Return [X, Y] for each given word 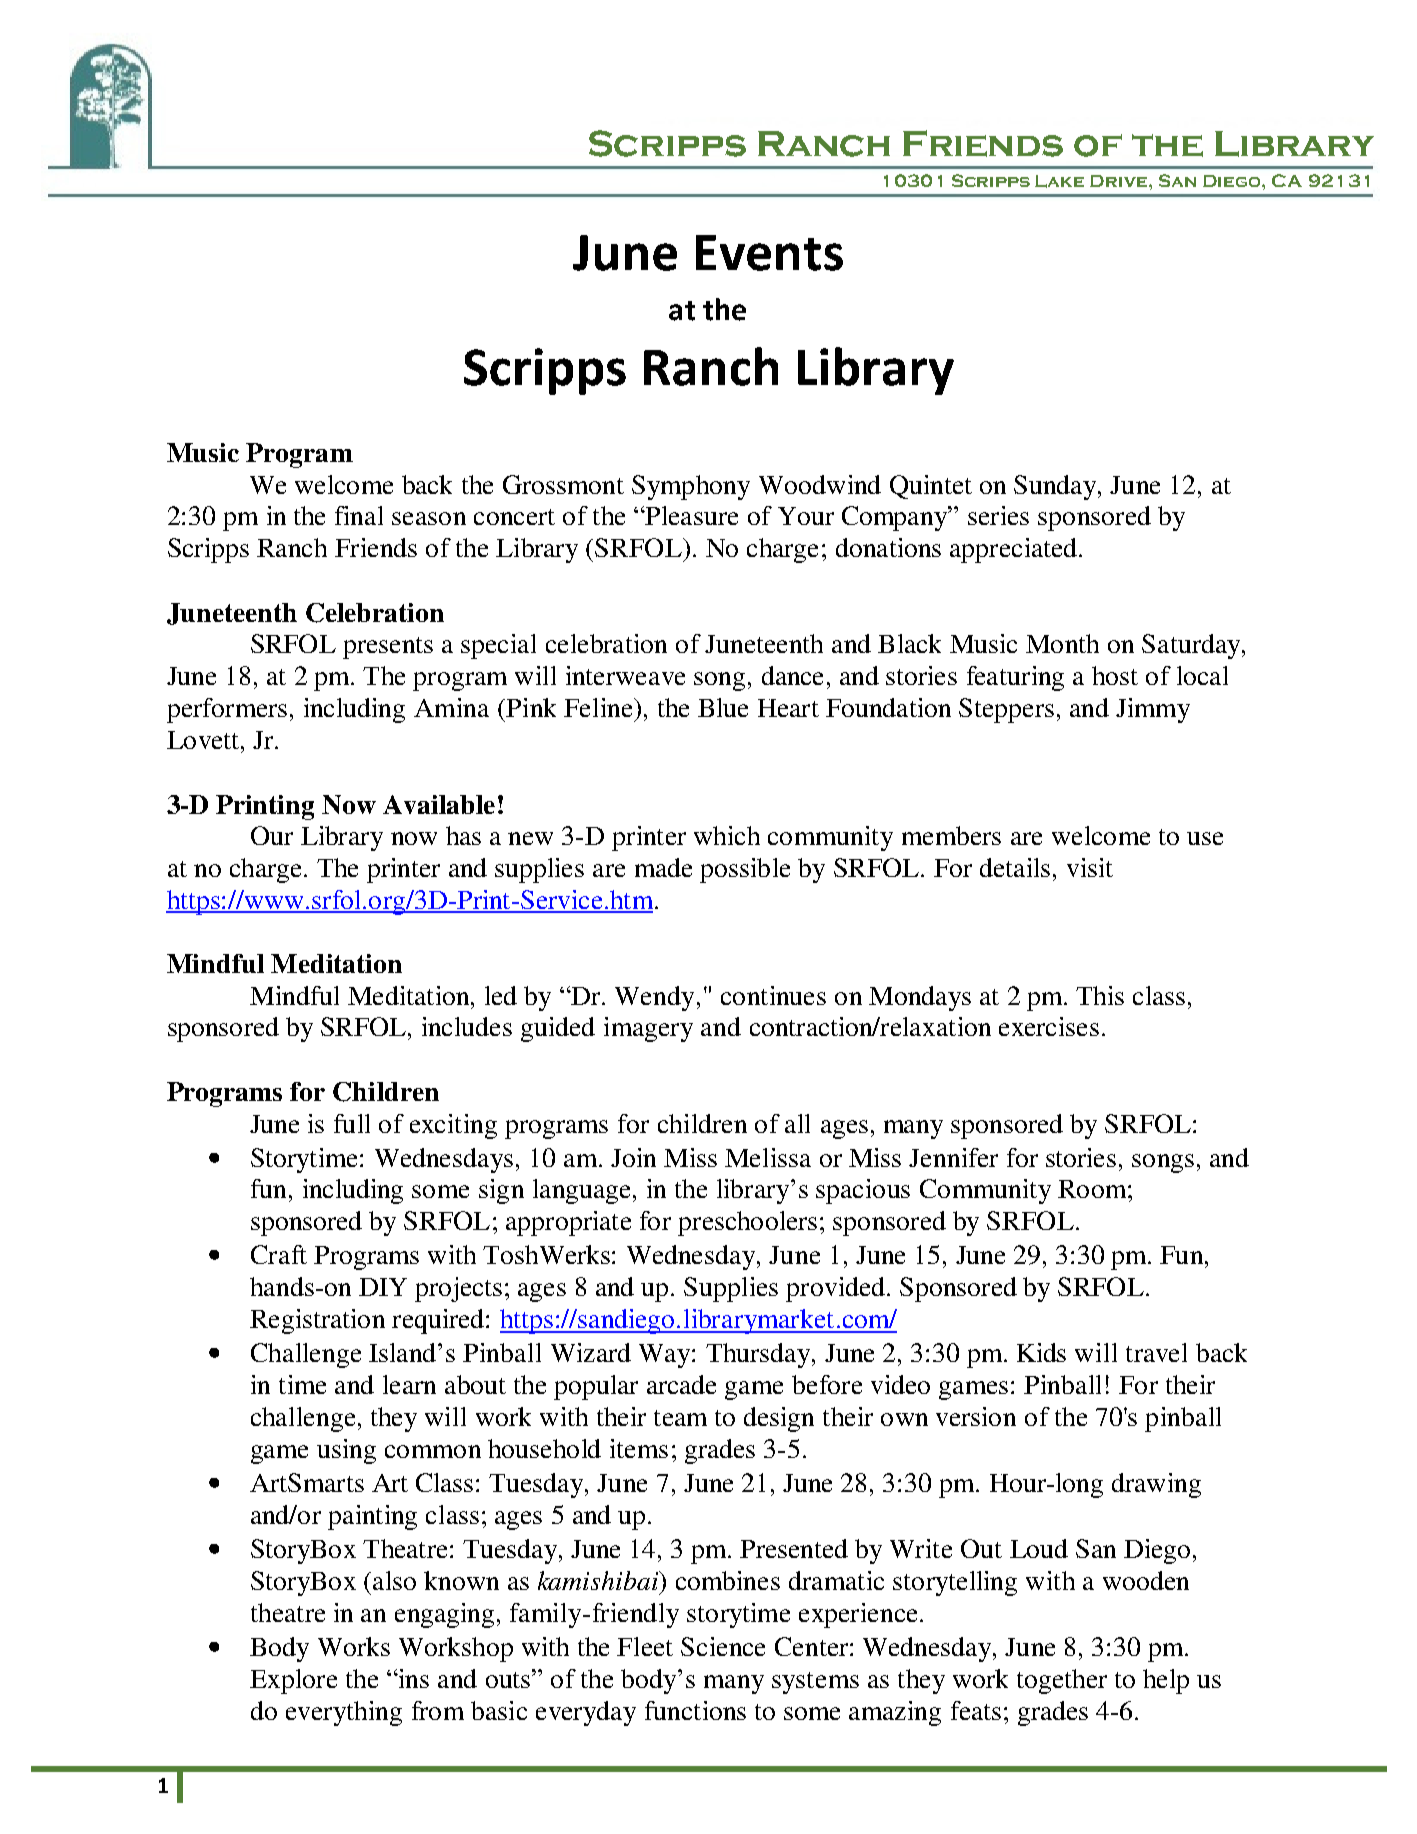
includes [467, 1026]
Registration [317, 1321]
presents [388, 648]
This [1100, 995]
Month [1062, 643]
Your [806, 516]
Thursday [759, 1355]
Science [723, 1646]
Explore [293, 1681]
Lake [1059, 181]
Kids [1041, 1352]
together [1062, 1681]
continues [773, 995]
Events [769, 253]
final [359, 515]
